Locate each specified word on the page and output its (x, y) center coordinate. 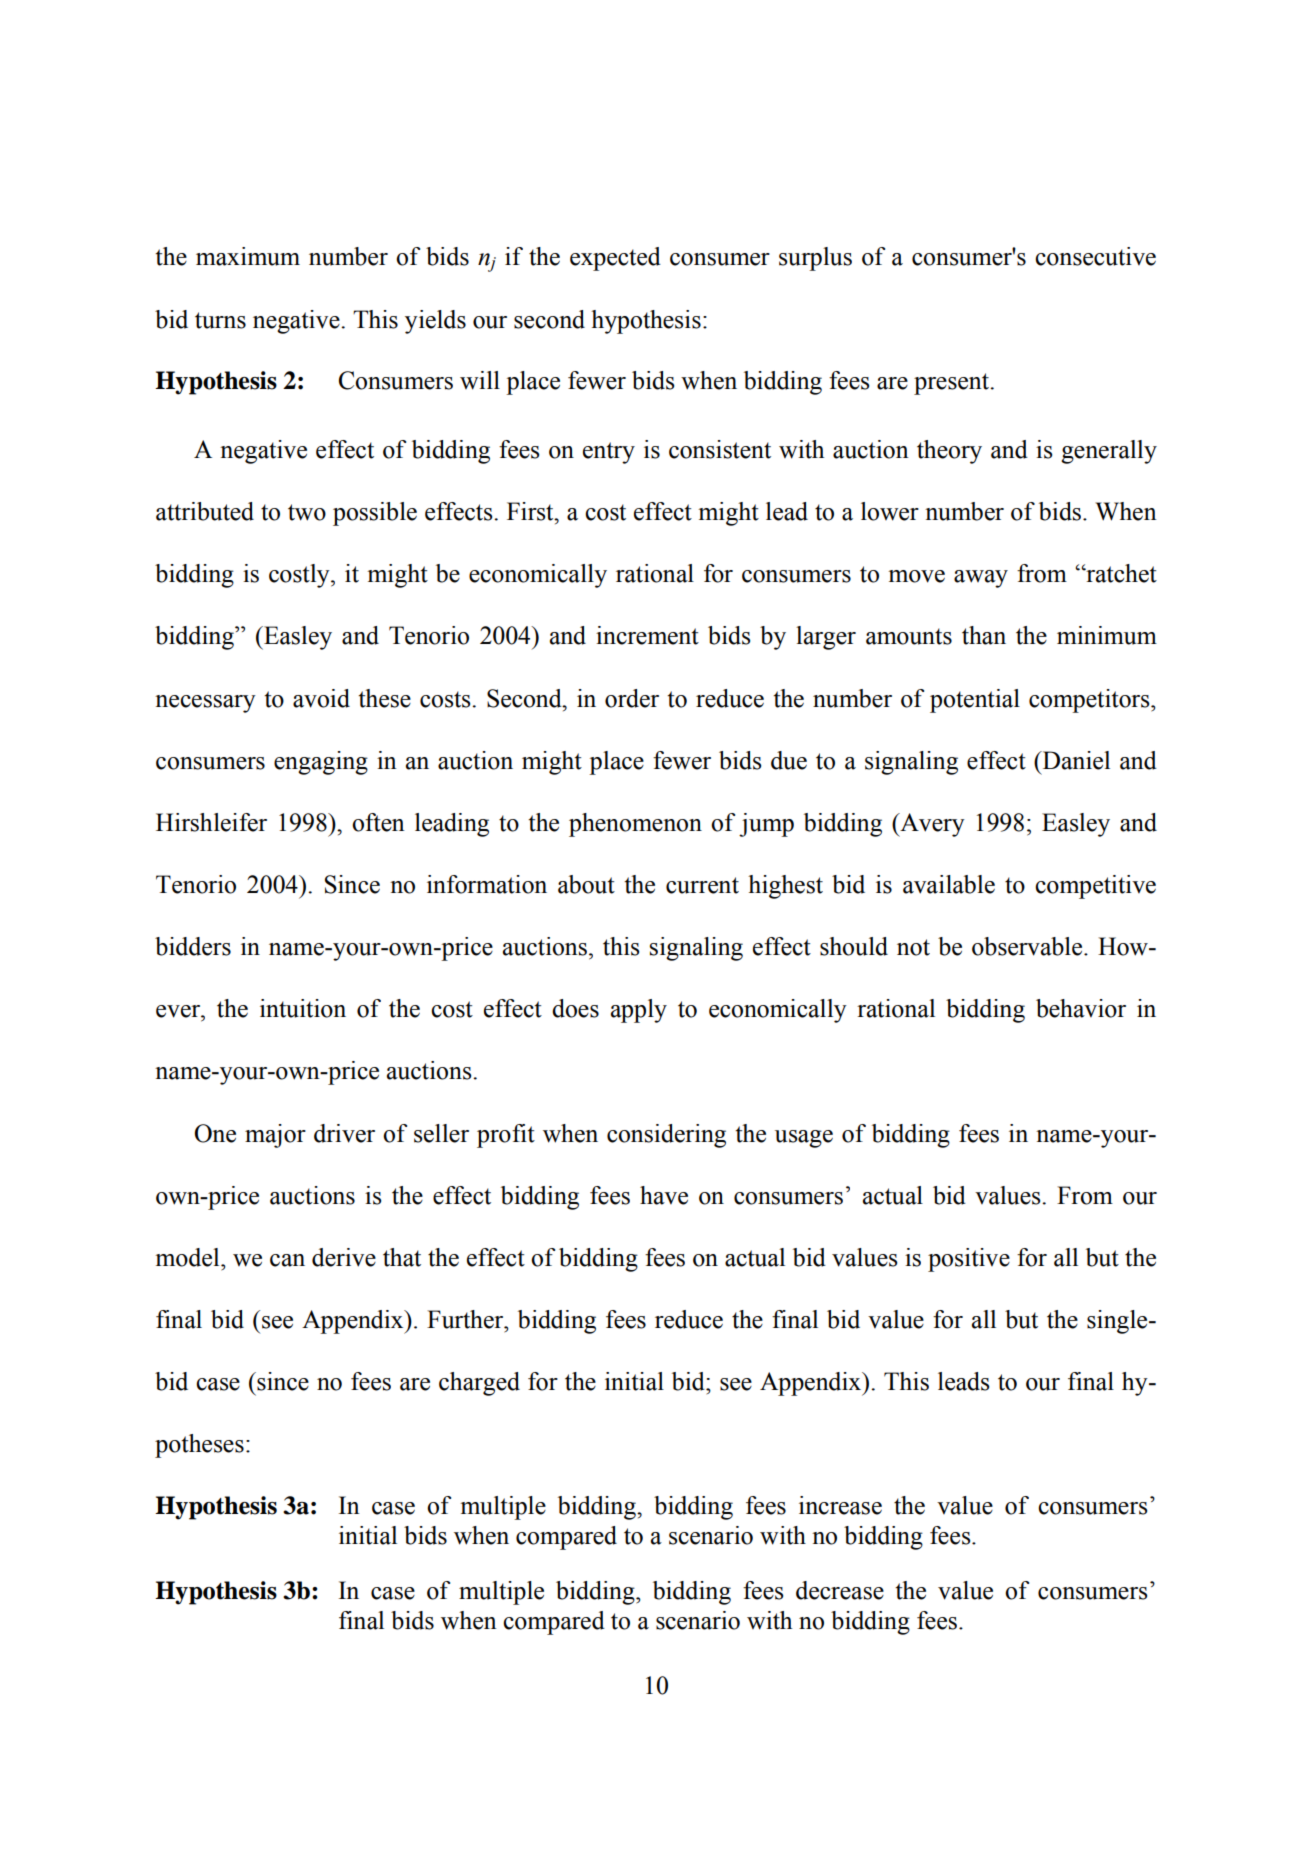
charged (479, 1384)
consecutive (1095, 256)
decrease (840, 1590)
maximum (248, 256)
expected (615, 259)
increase (840, 1505)
